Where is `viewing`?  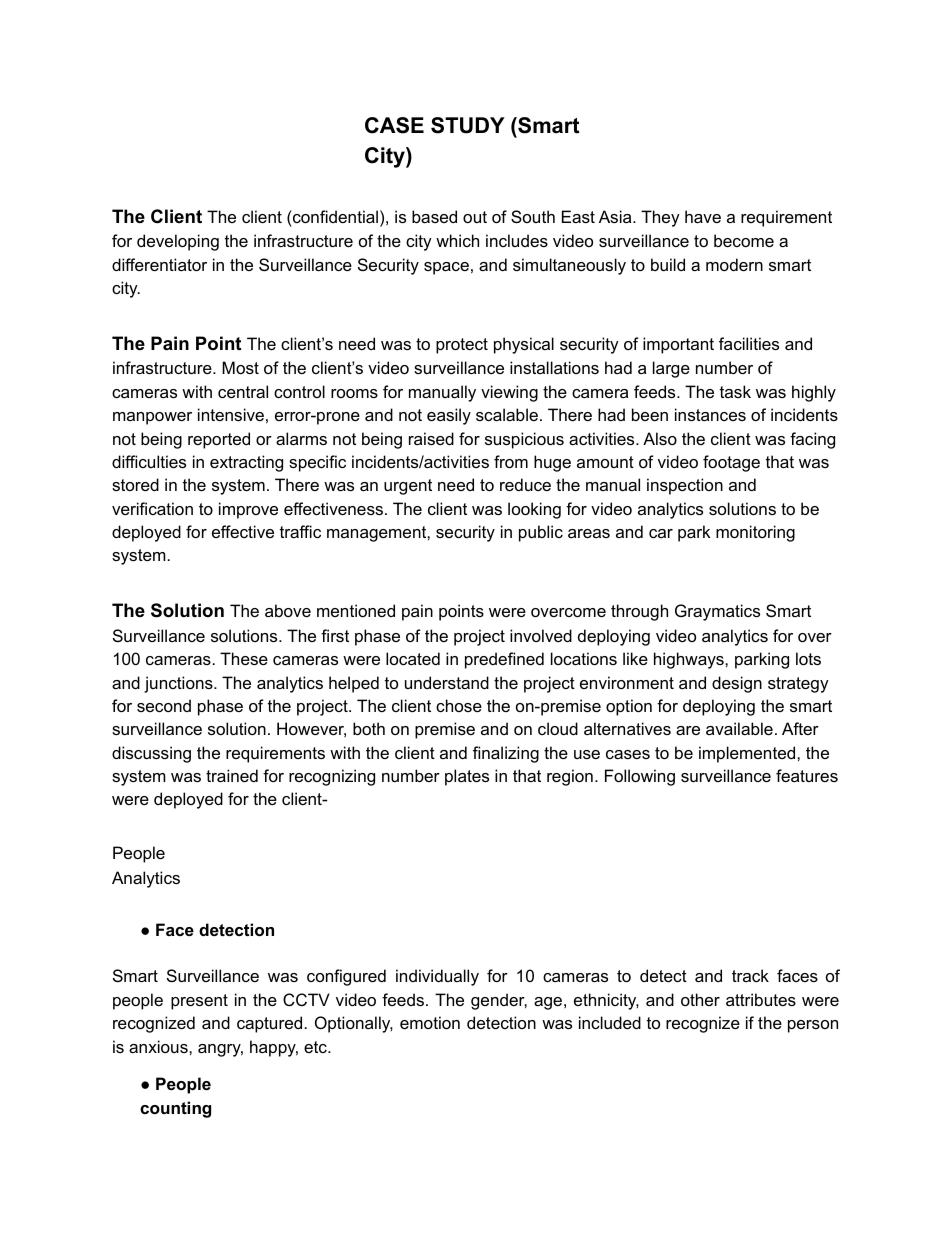
viewing is located at coordinates (509, 393).
